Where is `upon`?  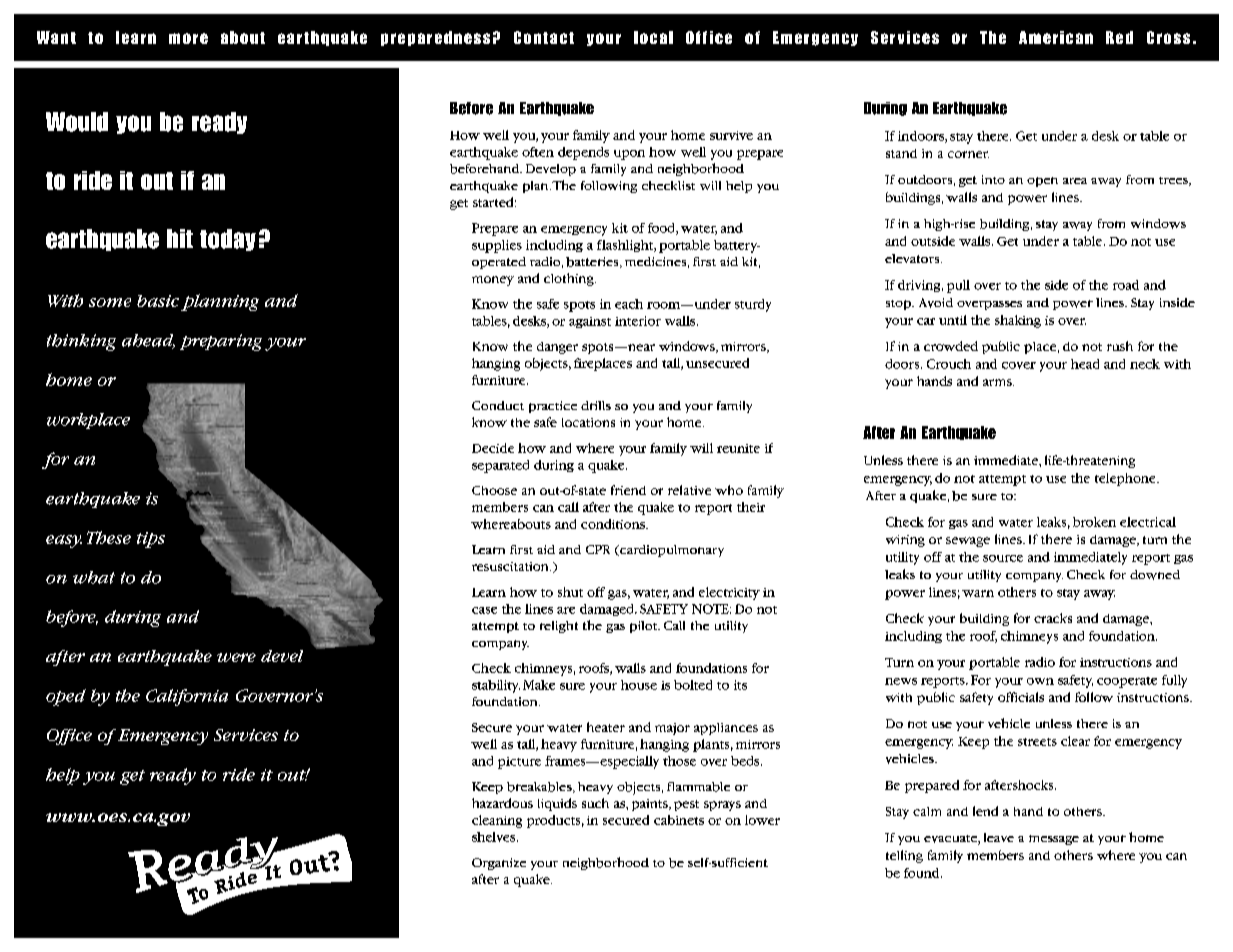 upon is located at coordinates (629, 155).
